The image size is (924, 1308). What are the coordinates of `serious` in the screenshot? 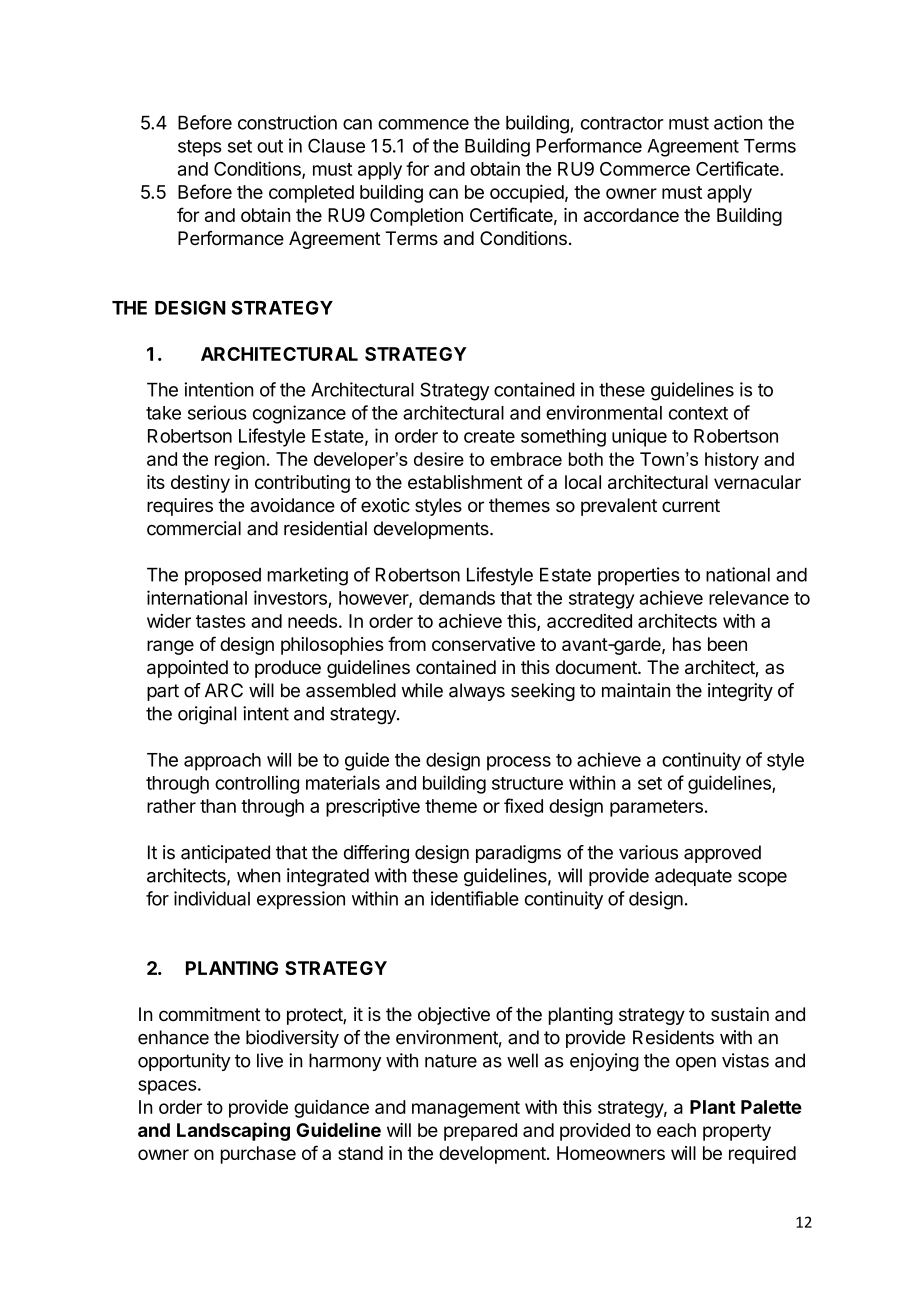 It's located at (217, 412).
